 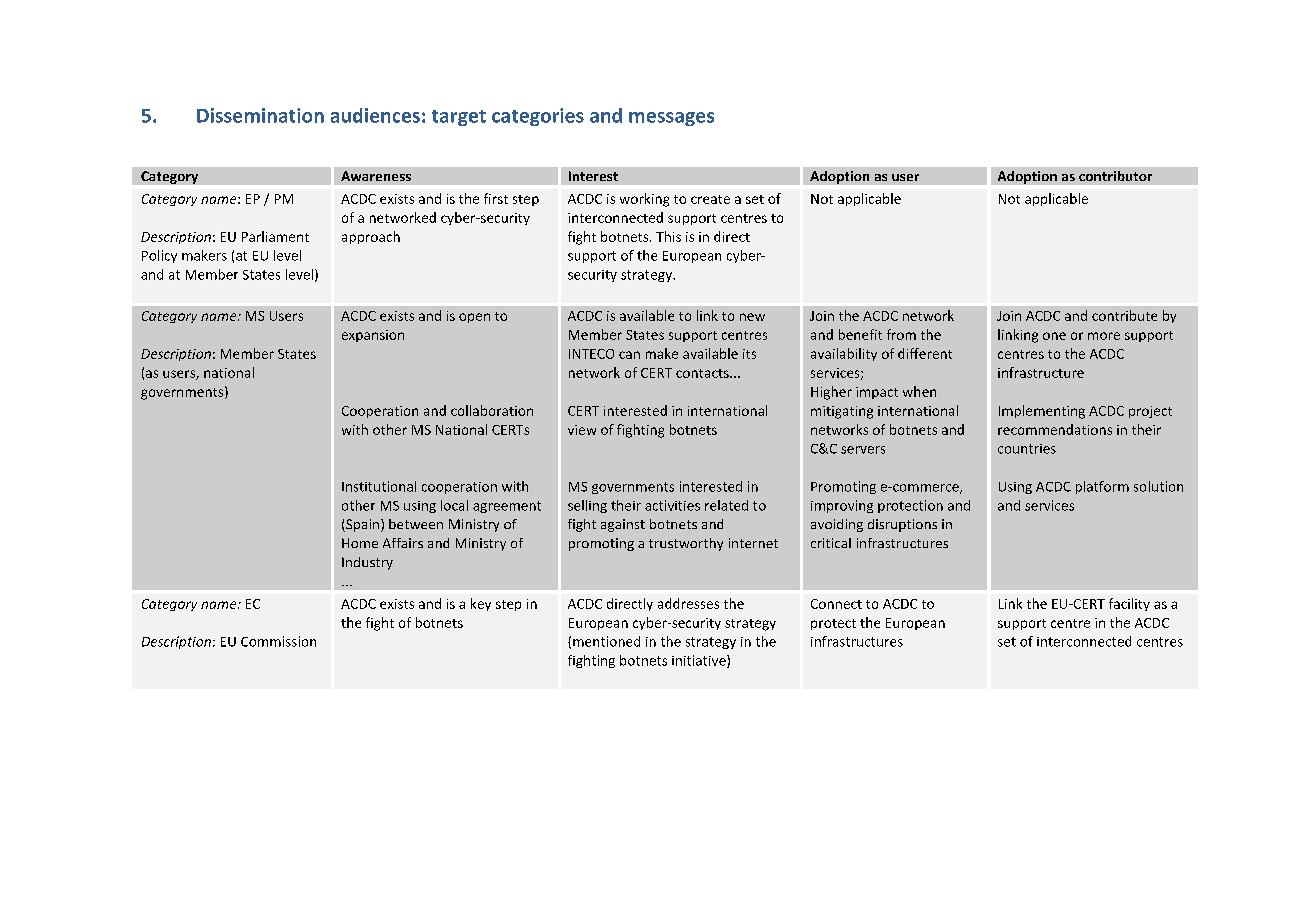 What do you see at coordinates (1129, 604) in the screenshot?
I see `facility` at bounding box center [1129, 604].
